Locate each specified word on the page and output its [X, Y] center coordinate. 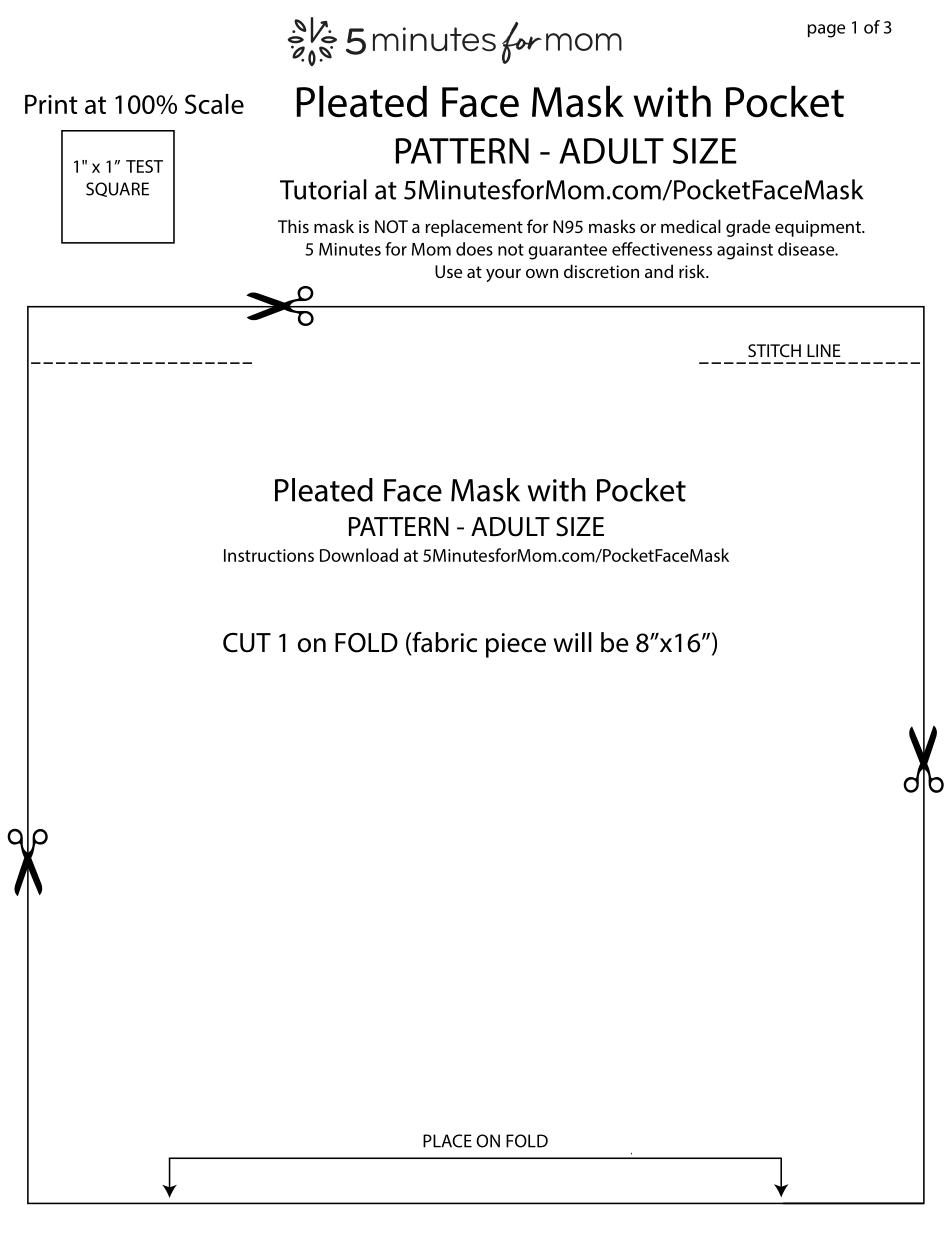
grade [748, 228]
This [293, 226]
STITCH [774, 350]
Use [448, 271]
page [826, 31]
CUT [247, 643]
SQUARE [117, 189]
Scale [214, 104]
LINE [824, 350]
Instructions [269, 555]
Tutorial [323, 189]
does [474, 249]
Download [359, 555]
